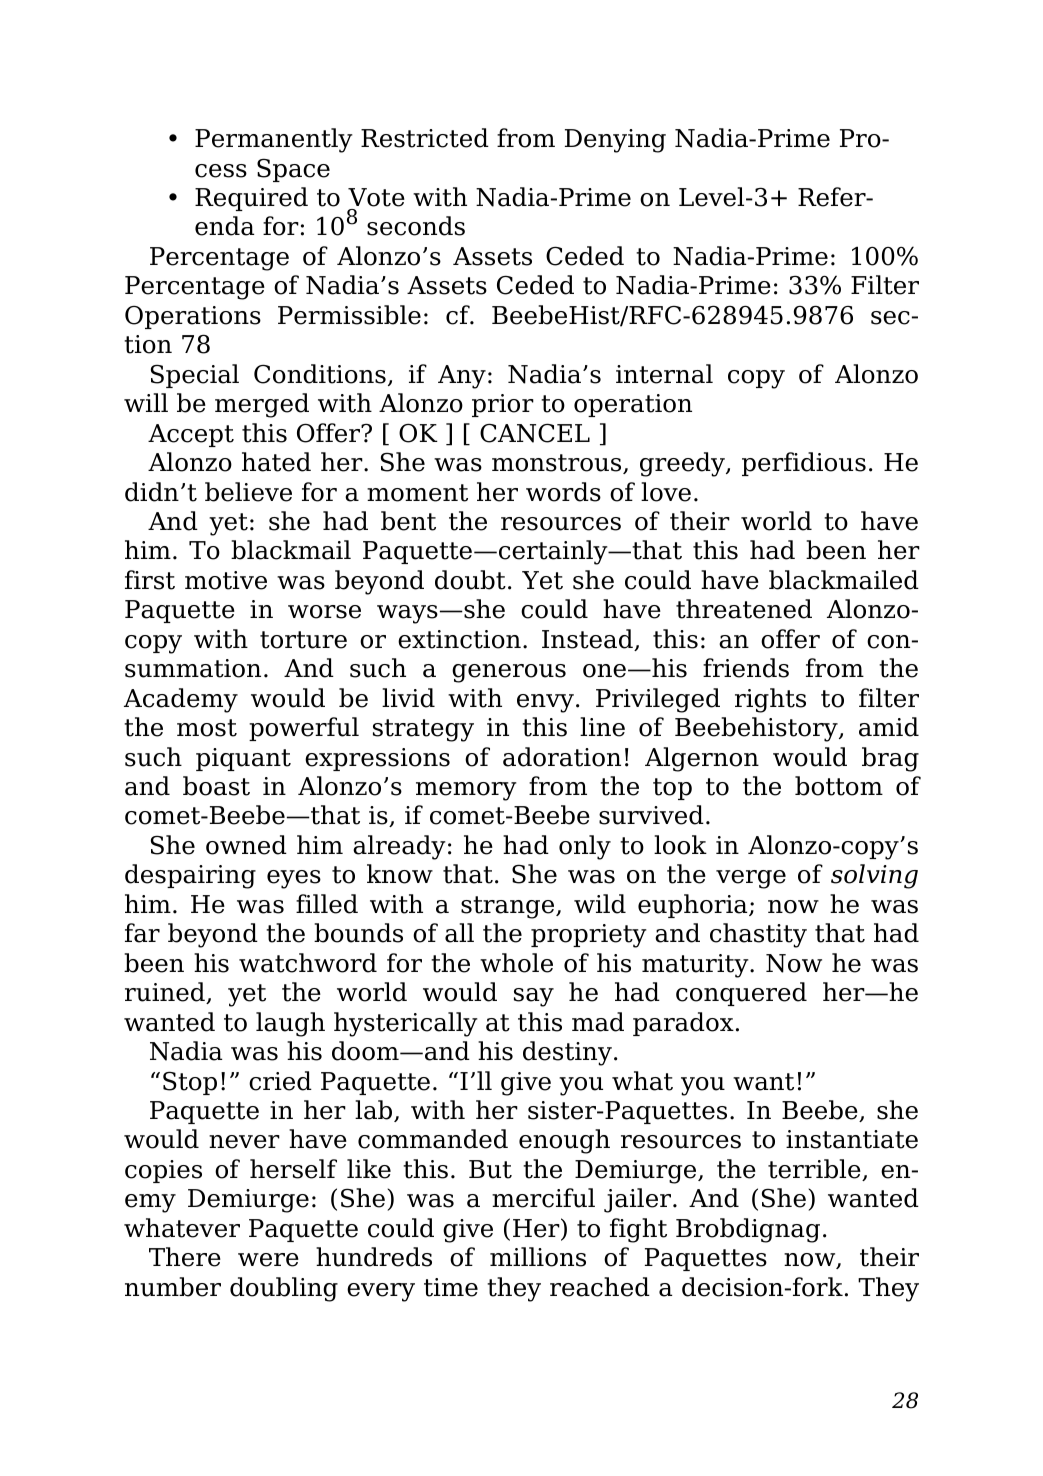 The width and height of the screenshot is (1043, 1476). I want to click on CANCEL, so click(535, 433).
